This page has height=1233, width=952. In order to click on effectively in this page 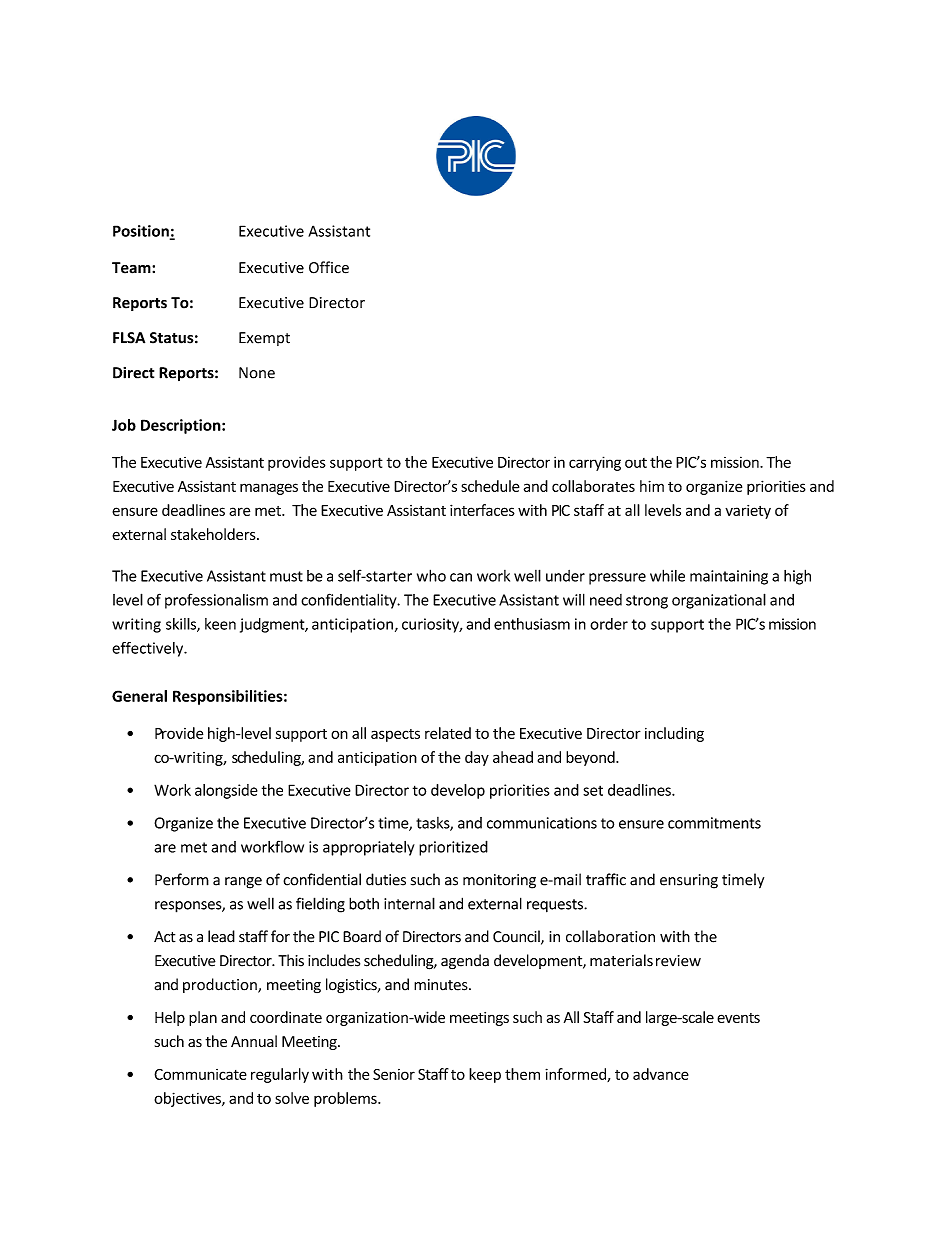, I will do `click(149, 649)`.
